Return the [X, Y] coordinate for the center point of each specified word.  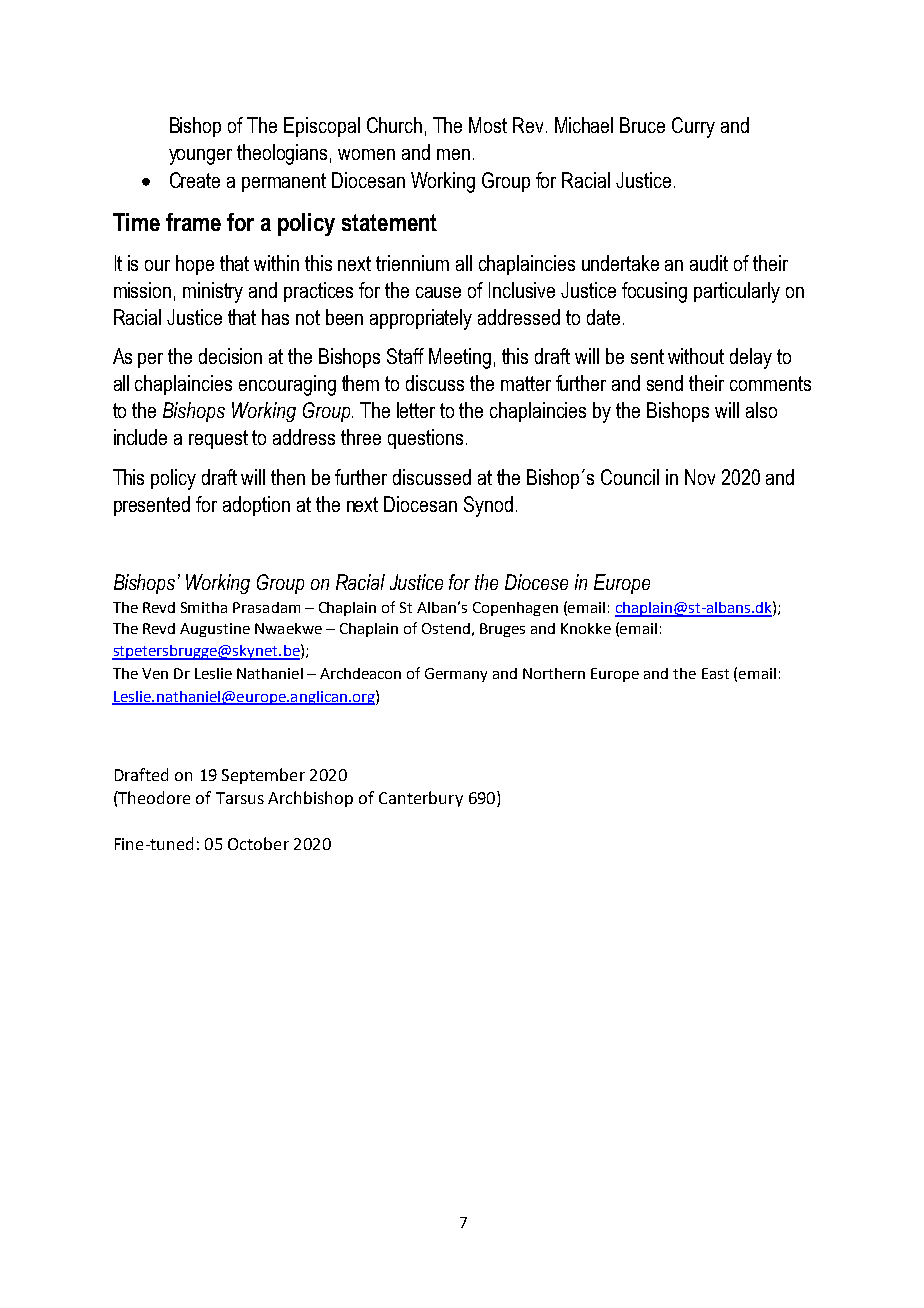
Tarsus [240, 798]
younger [200, 157]
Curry [693, 127]
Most [488, 125]
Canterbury [421, 799]
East [715, 673]
